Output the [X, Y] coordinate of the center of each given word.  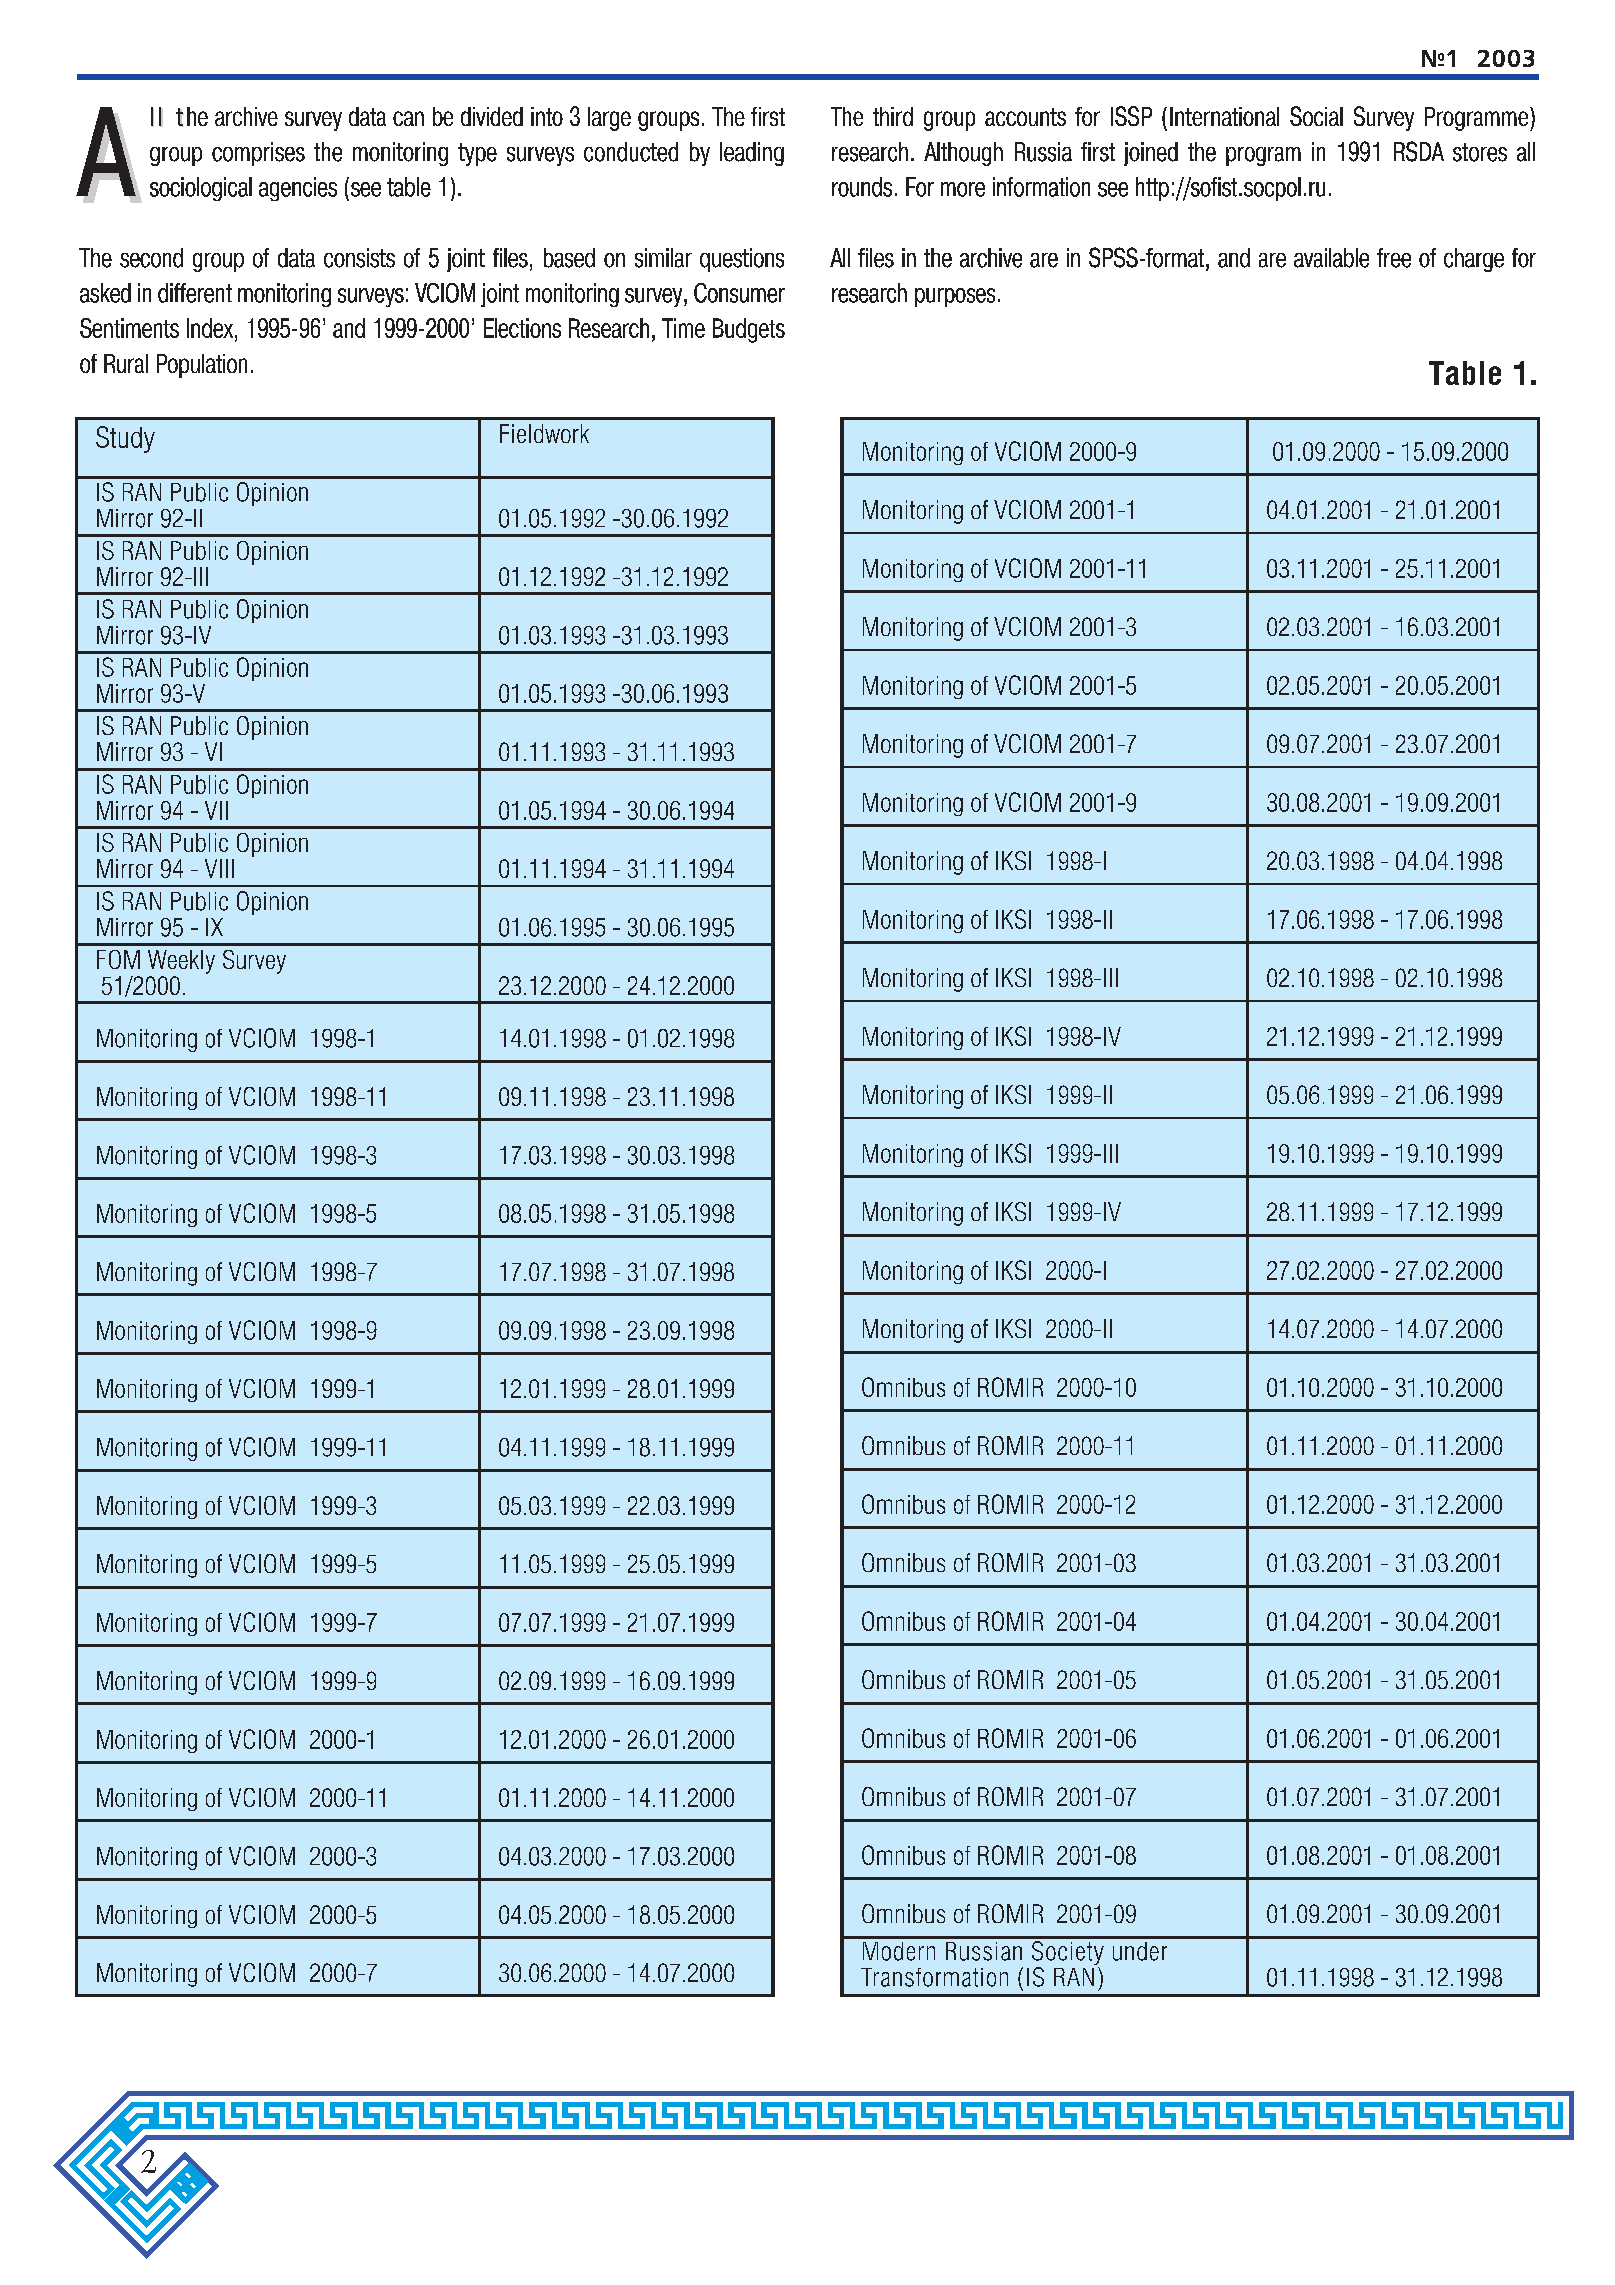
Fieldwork [544, 433]
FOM [118, 959]
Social [1316, 116]
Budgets [749, 330]
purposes [955, 297]
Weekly [181, 962]
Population [202, 366]
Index [211, 328]
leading [752, 154]
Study [125, 439]
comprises [258, 154]
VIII [219, 868]
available [1331, 258]
